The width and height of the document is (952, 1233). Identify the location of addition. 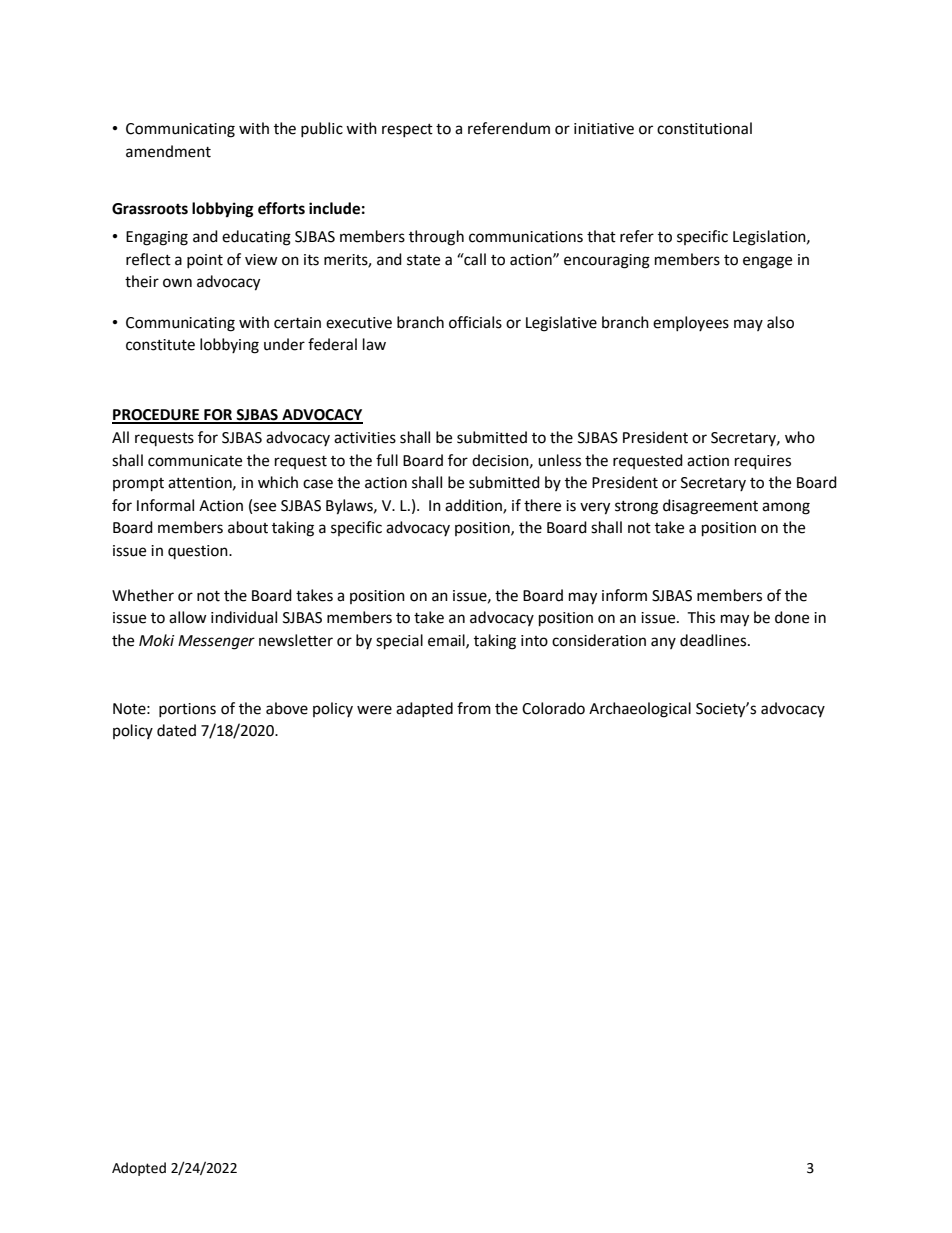
(474, 506).
